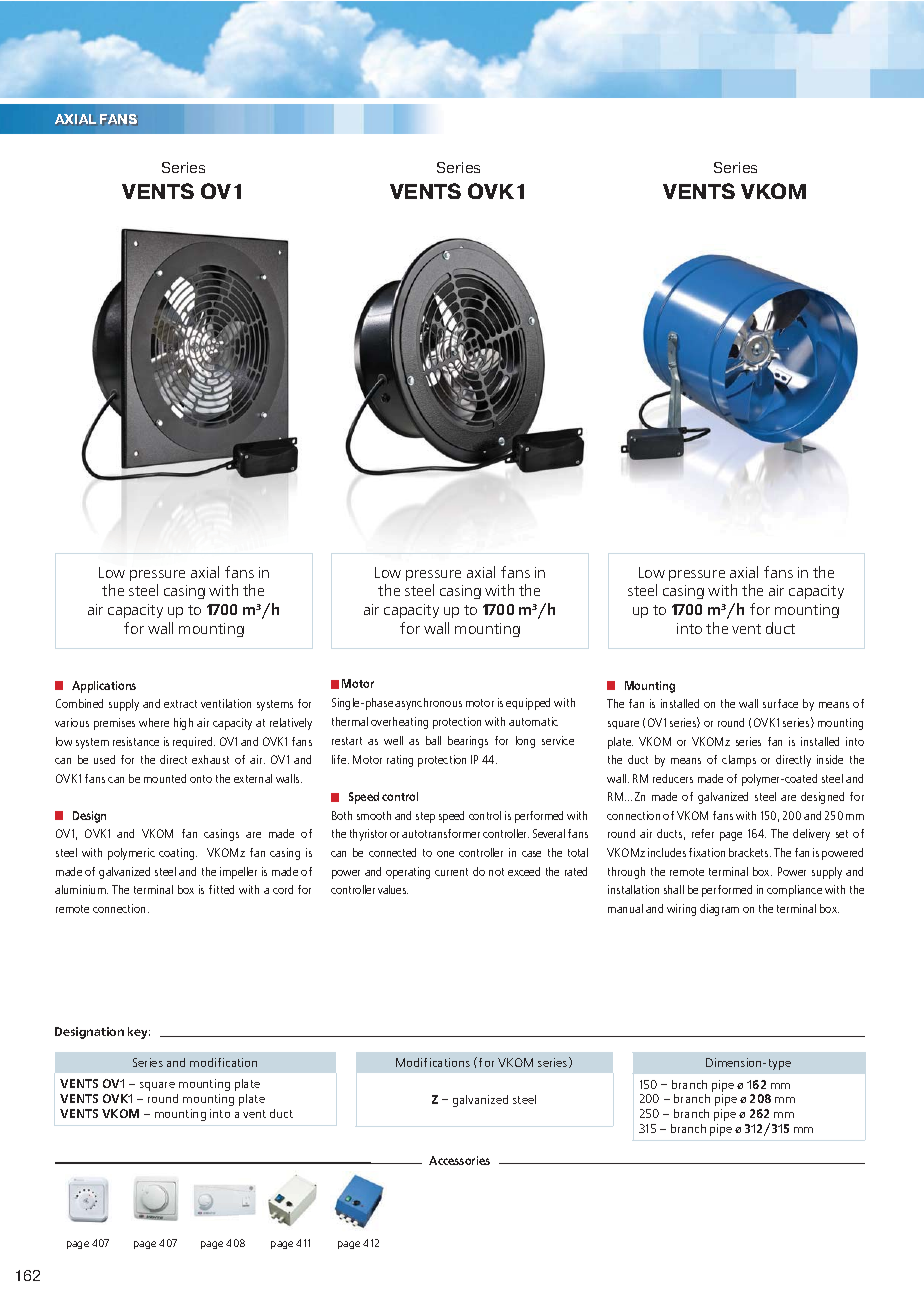 The image size is (924, 1308). I want to click on Accessories, so click(459, 1160).
